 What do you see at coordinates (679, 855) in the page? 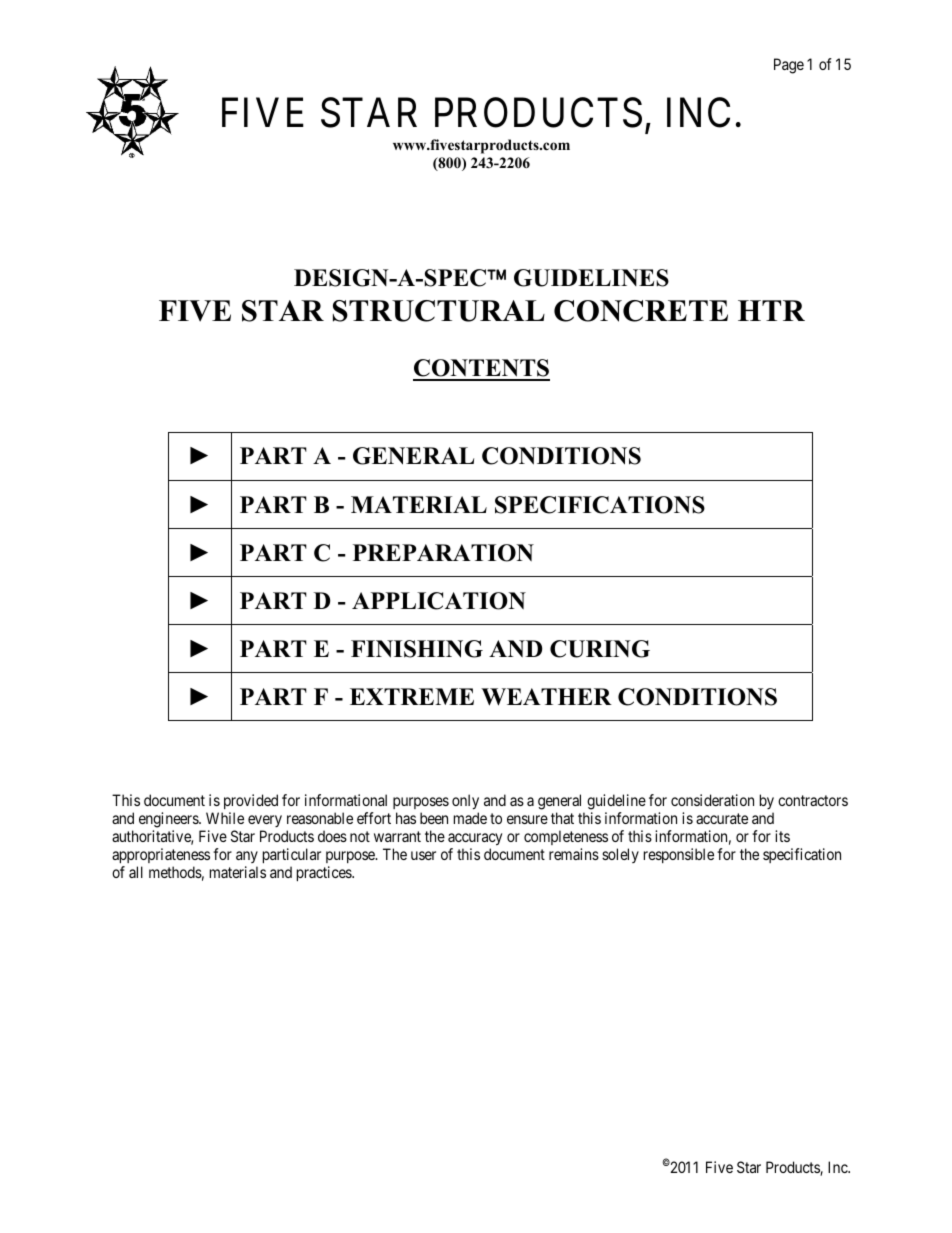
I see `responsible` at bounding box center [679, 855].
